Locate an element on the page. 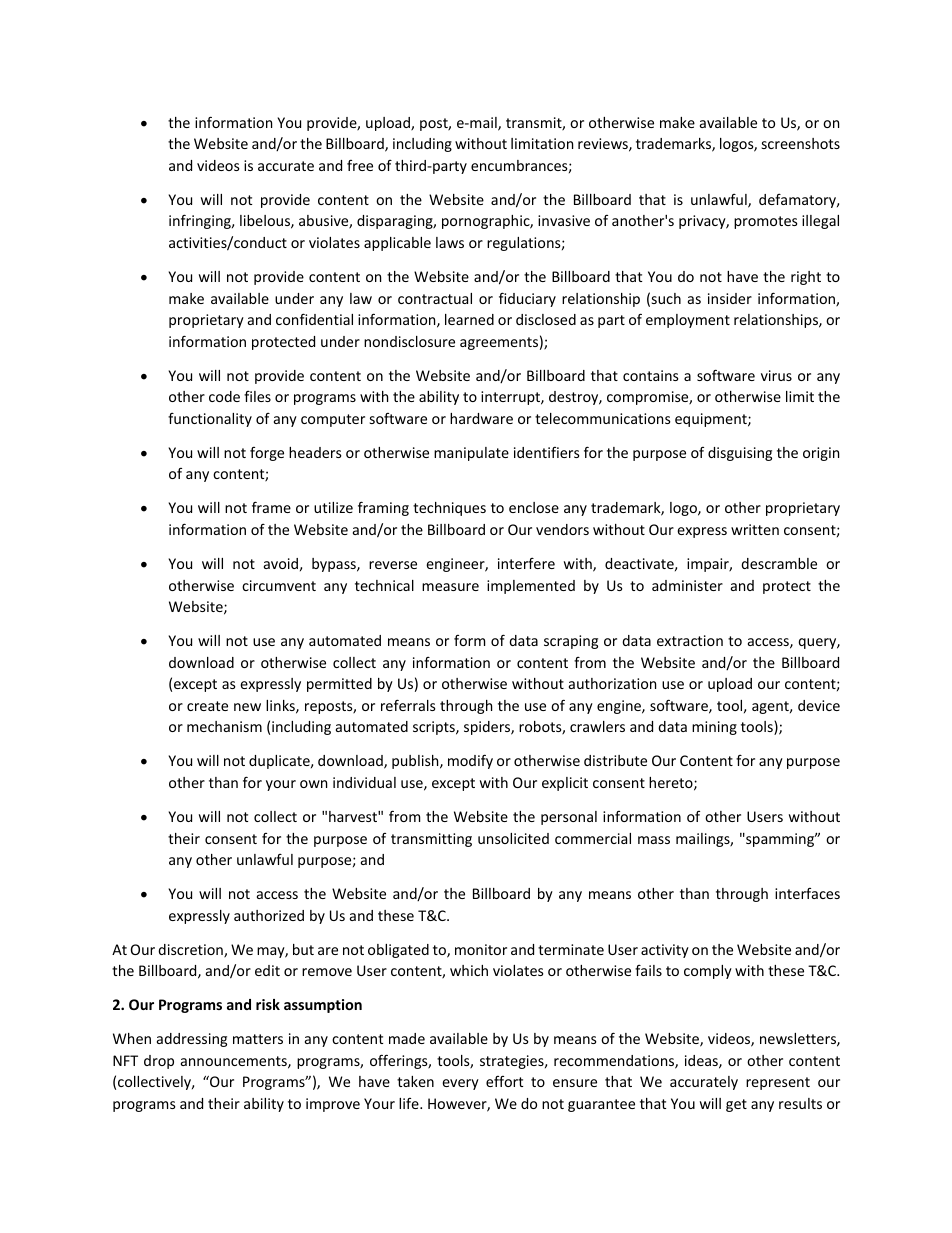 This image has width=952, height=1233. drop is located at coordinates (159, 1062).
